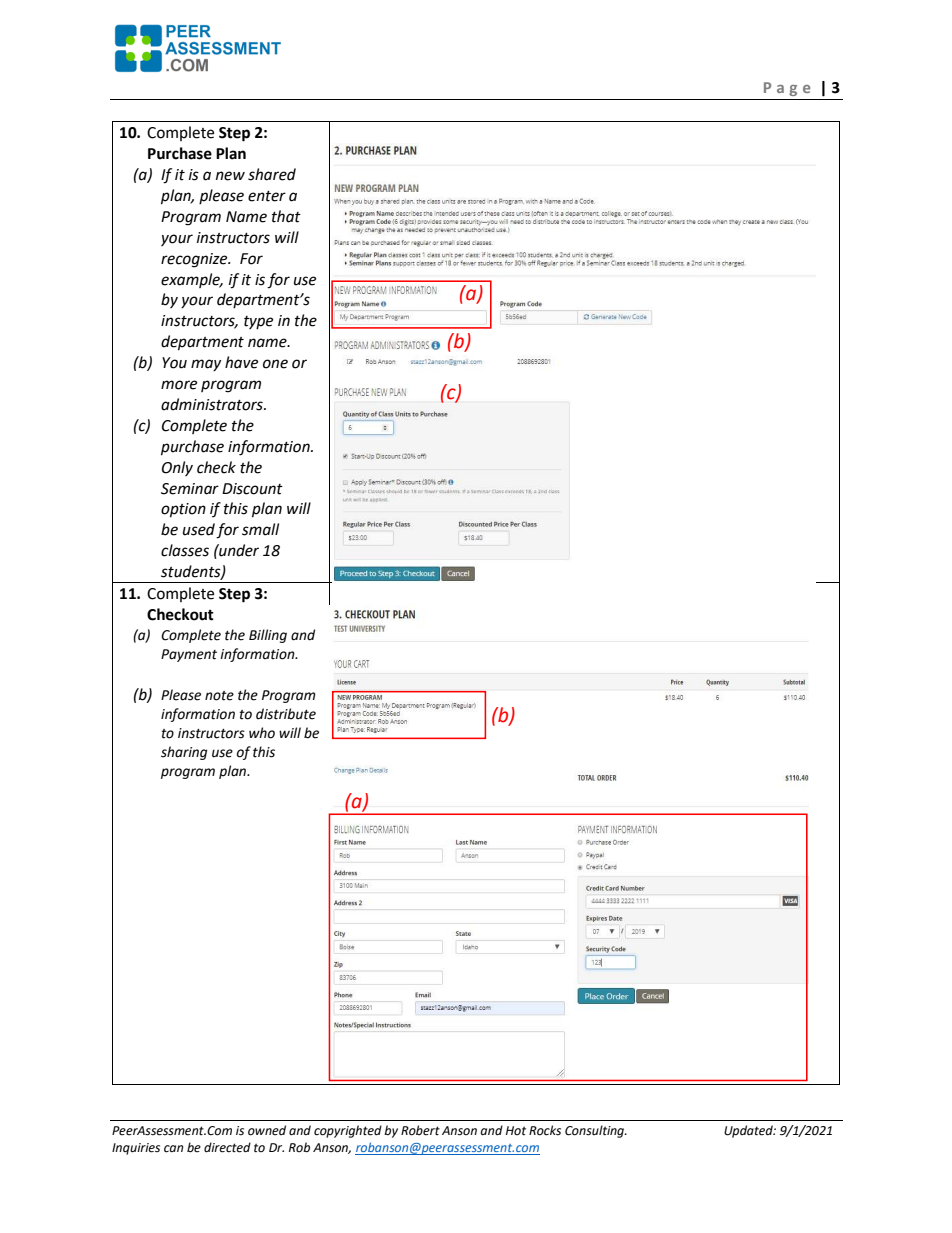  What do you see at coordinates (272, 174) in the document?
I see `shared` at bounding box center [272, 174].
